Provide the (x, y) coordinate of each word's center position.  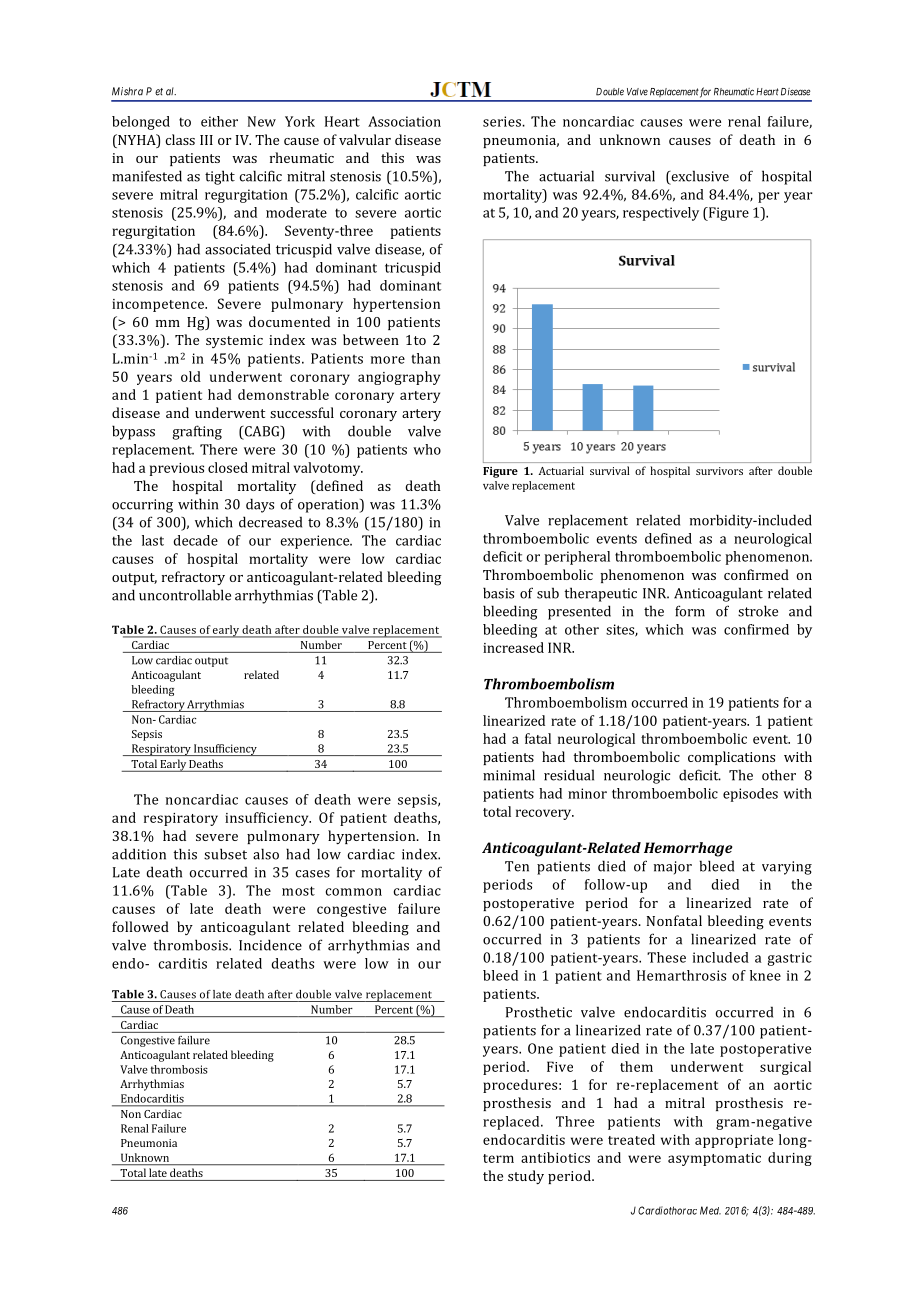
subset (225, 854)
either (219, 121)
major (673, 868)
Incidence (270, 945)
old (191, 376)
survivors (719, 471)
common (354, 892)
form (690, 611)
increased (513, 647)
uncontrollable (185, 595)
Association (404, 121)
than (425, 358)
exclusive (699, 177)
